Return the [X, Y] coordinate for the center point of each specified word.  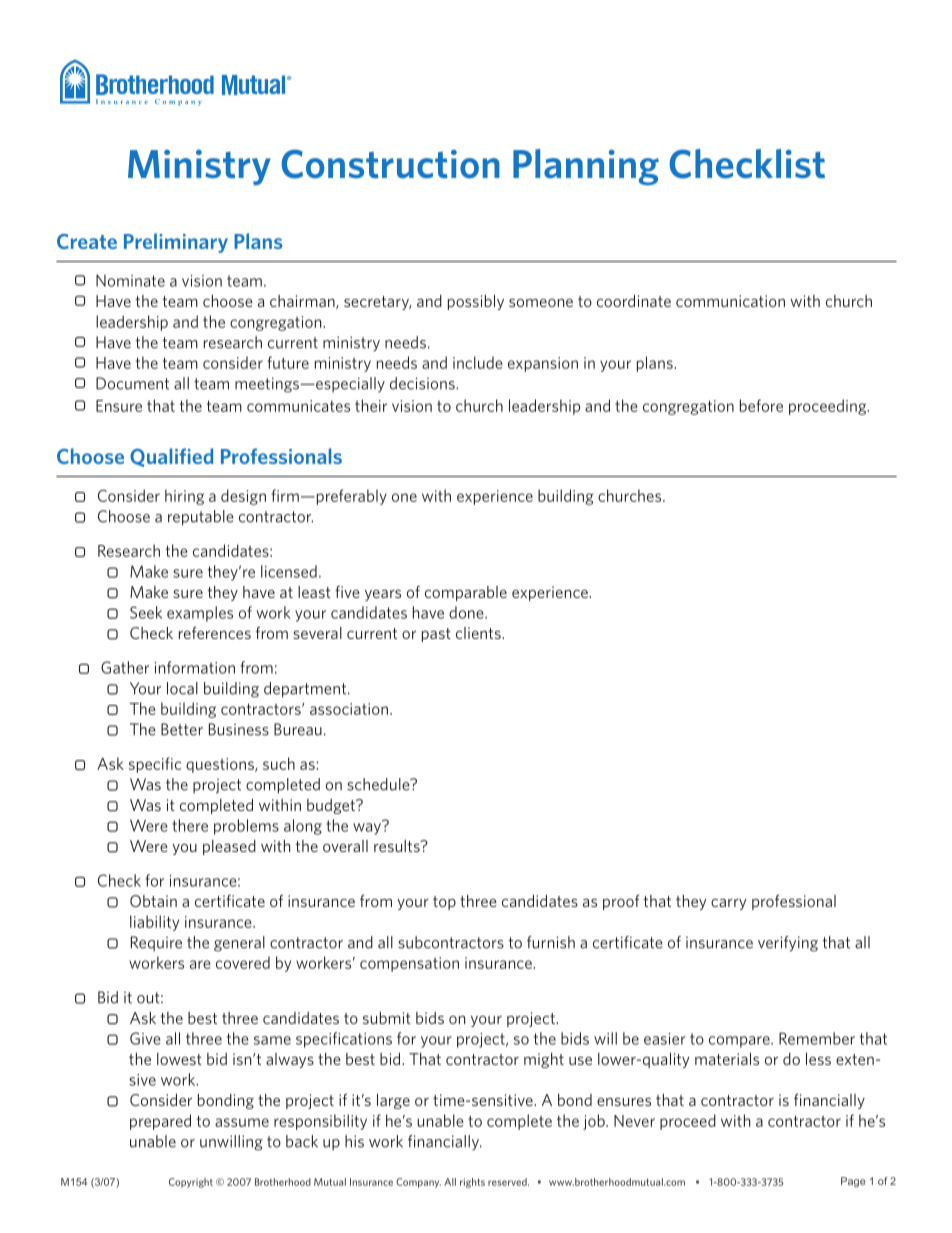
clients [479, 633]
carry [729, 904]
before [761, 405]
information [195, 667]
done [467, 612]
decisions [423, 383]
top [444, 903]
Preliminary [176, 243]
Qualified [171, 457]
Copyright [191, 1183]
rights [472, 1183]
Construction [390, 164]
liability [154, 923]
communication [730, 301]
